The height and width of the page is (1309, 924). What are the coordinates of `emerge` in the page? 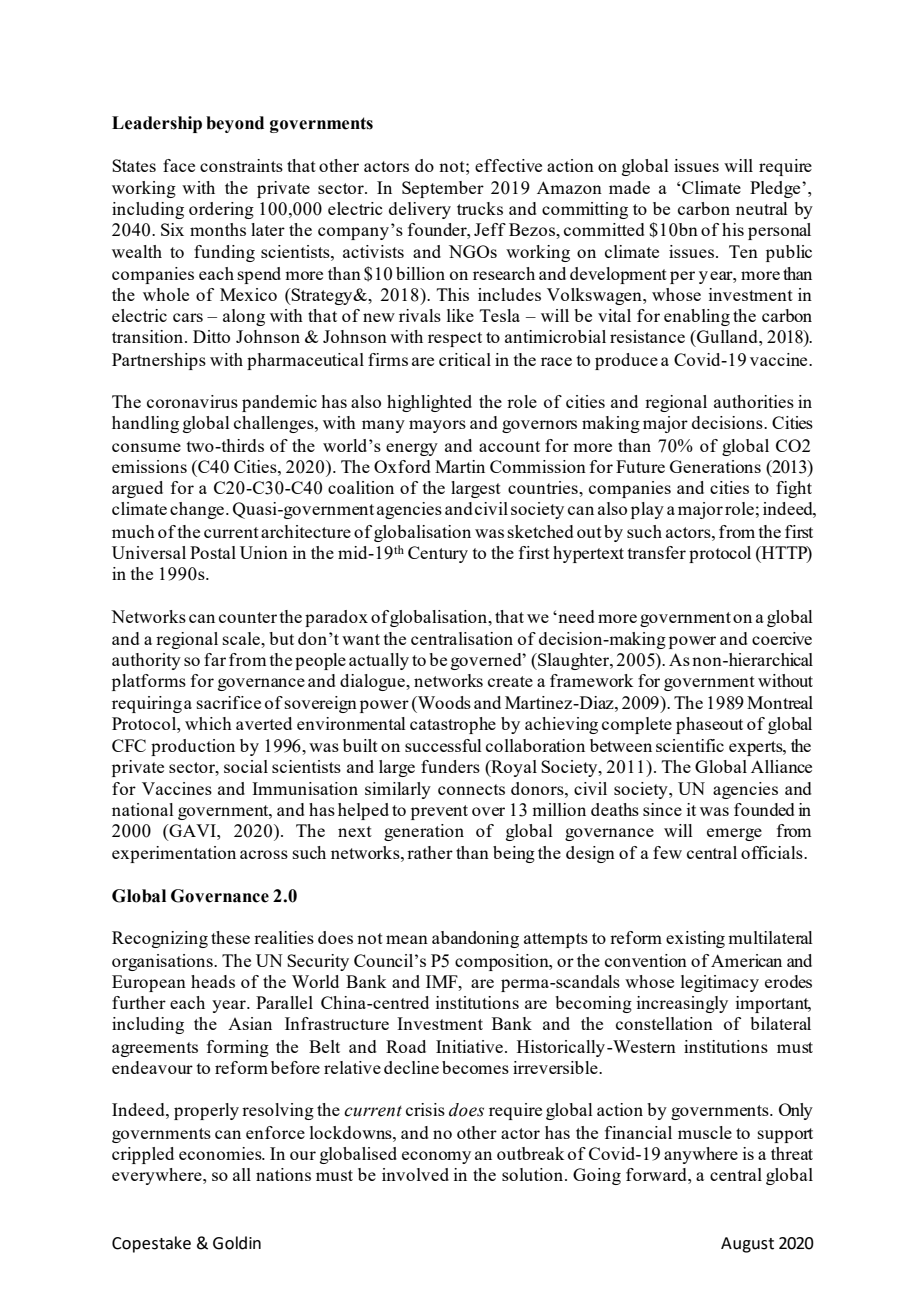 It's located at (734, 834).
